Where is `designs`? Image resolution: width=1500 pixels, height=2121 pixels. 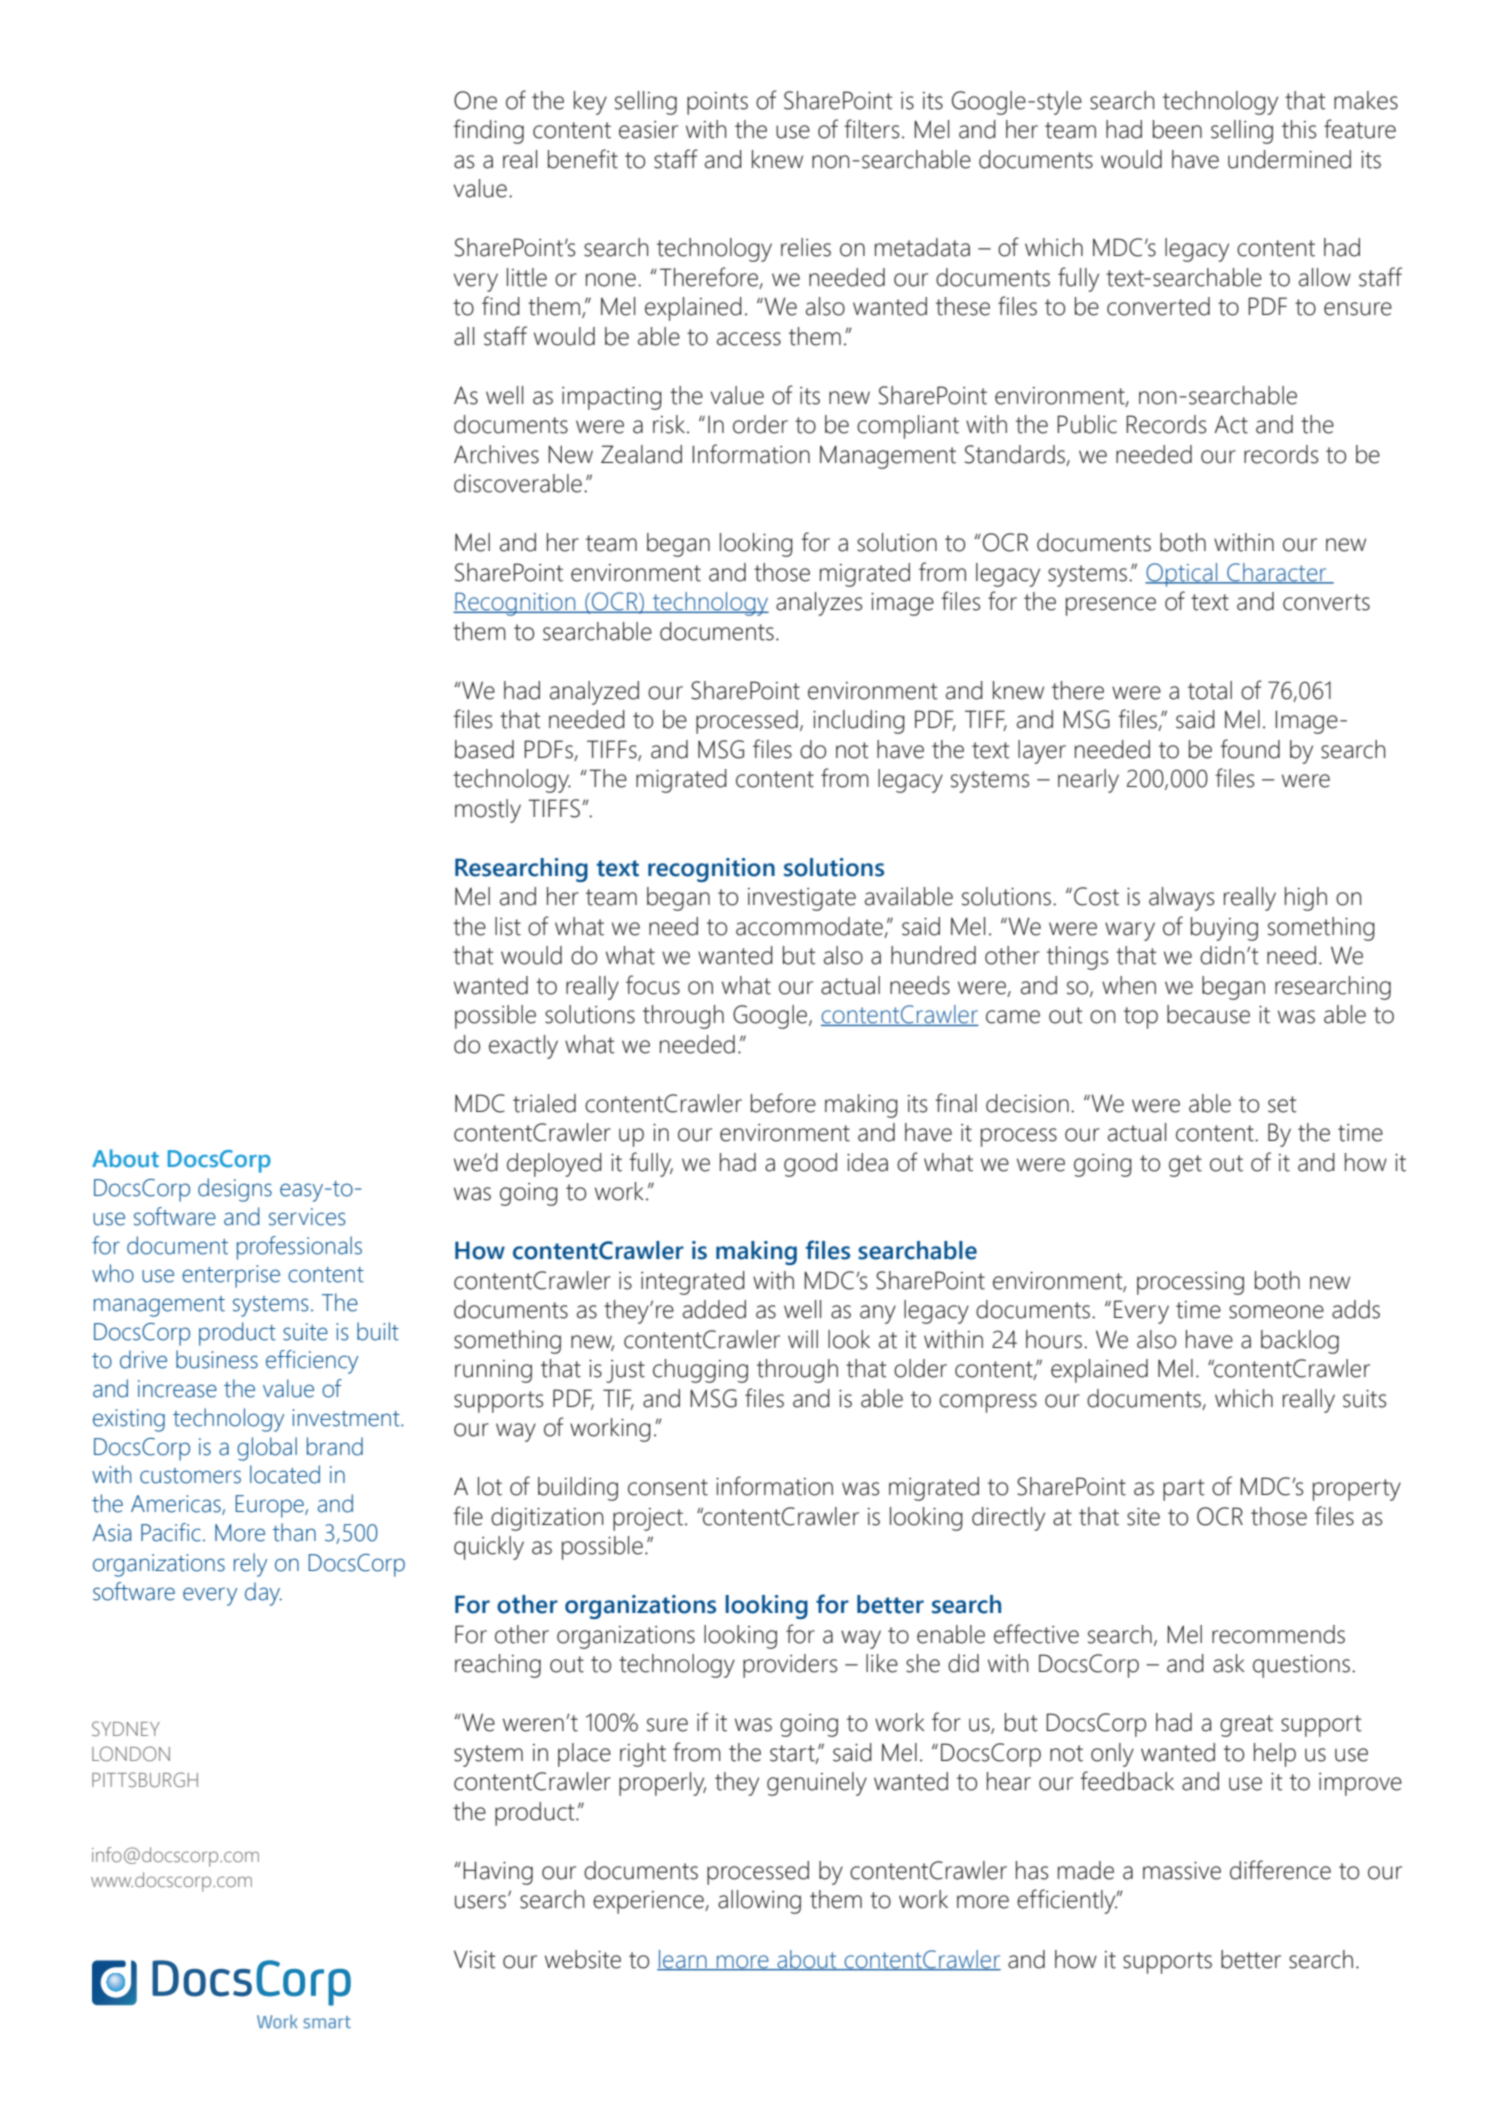
designs is located at coordinates (235, 1190).
